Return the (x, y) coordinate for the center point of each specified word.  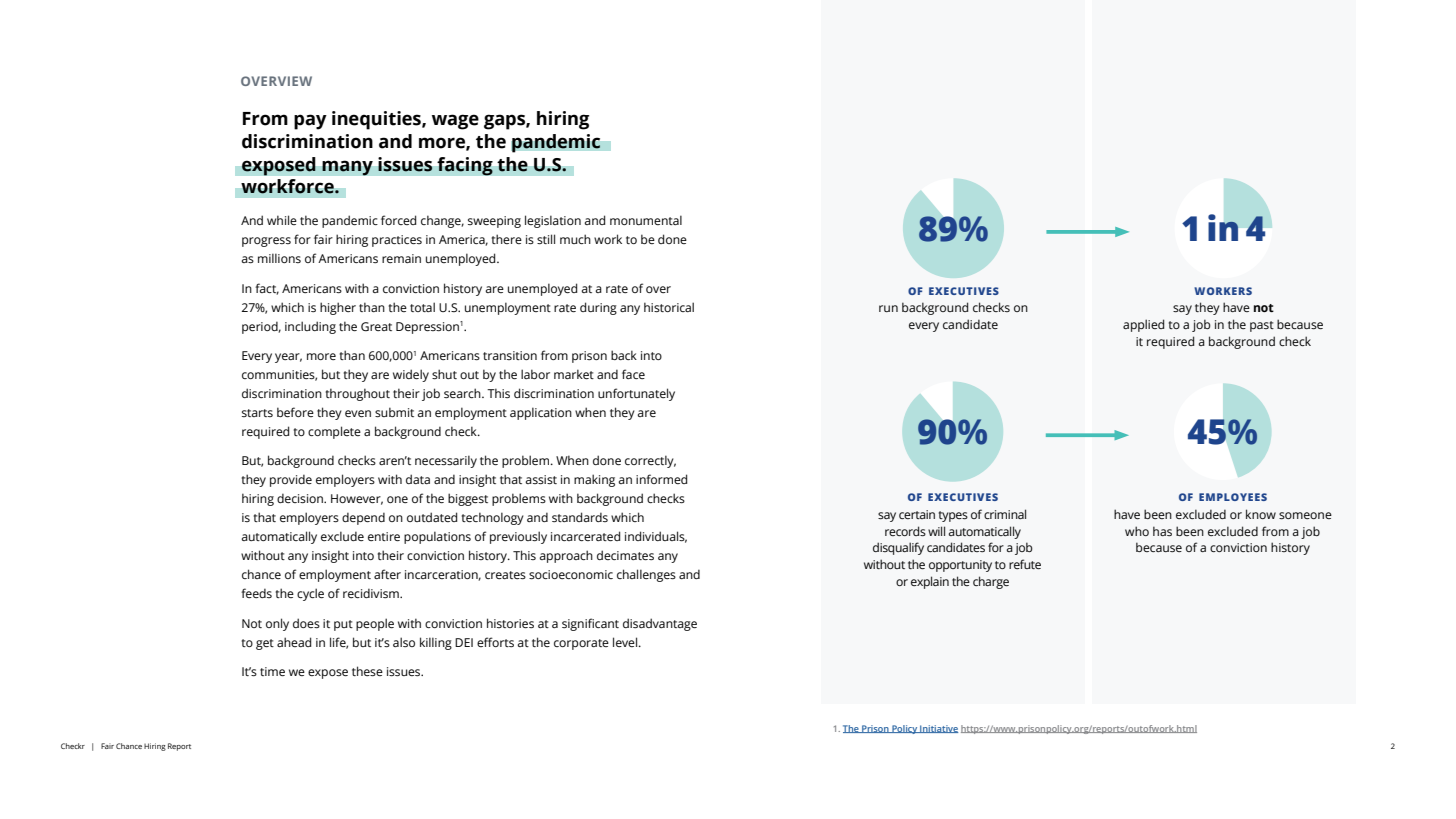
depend (363, 518)
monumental (646, 220)
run (888, 308)
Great (376, 327)
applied (1143, 325)
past (1262, 326)
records (905, 531)
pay (310, 122)
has (1162, 531)
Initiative (938, 729)
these (367, 671)
